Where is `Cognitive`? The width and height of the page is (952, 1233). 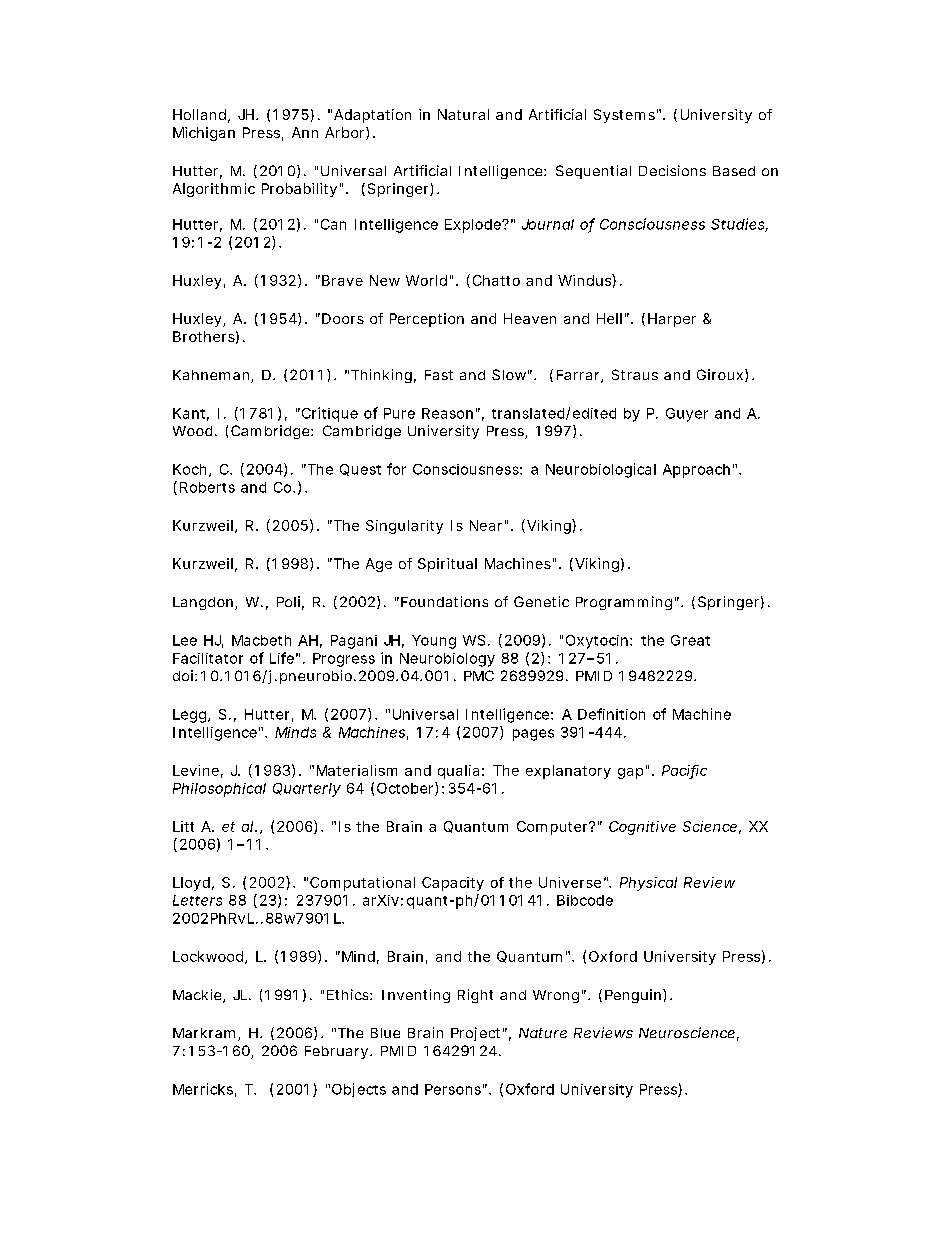 Cognitive is located at coordinates (642, 828).
